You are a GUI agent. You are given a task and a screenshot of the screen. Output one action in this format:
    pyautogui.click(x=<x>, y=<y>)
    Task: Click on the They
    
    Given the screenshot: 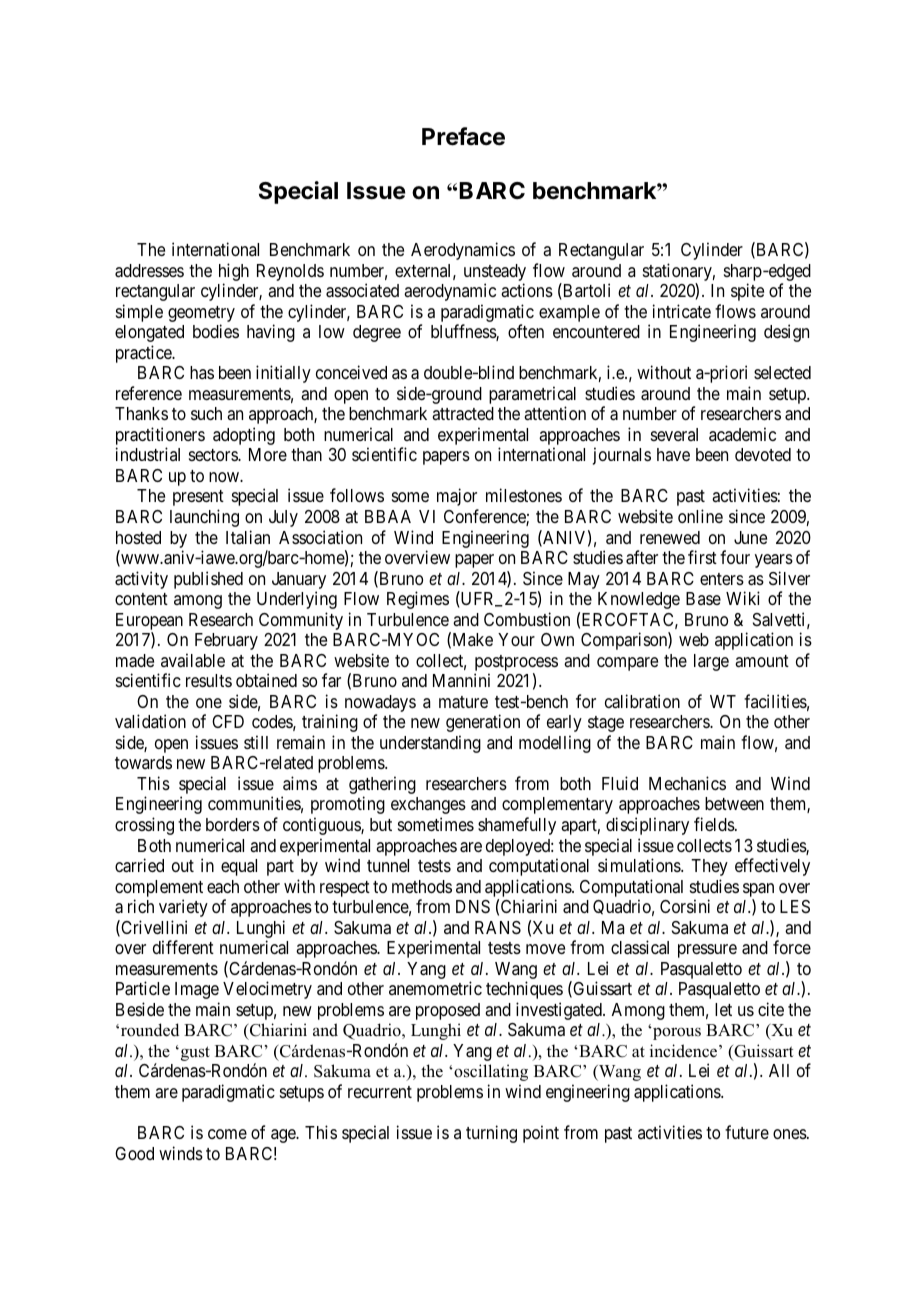 What is the action you would take?
    pyautogui.click(x=709, y=867)
